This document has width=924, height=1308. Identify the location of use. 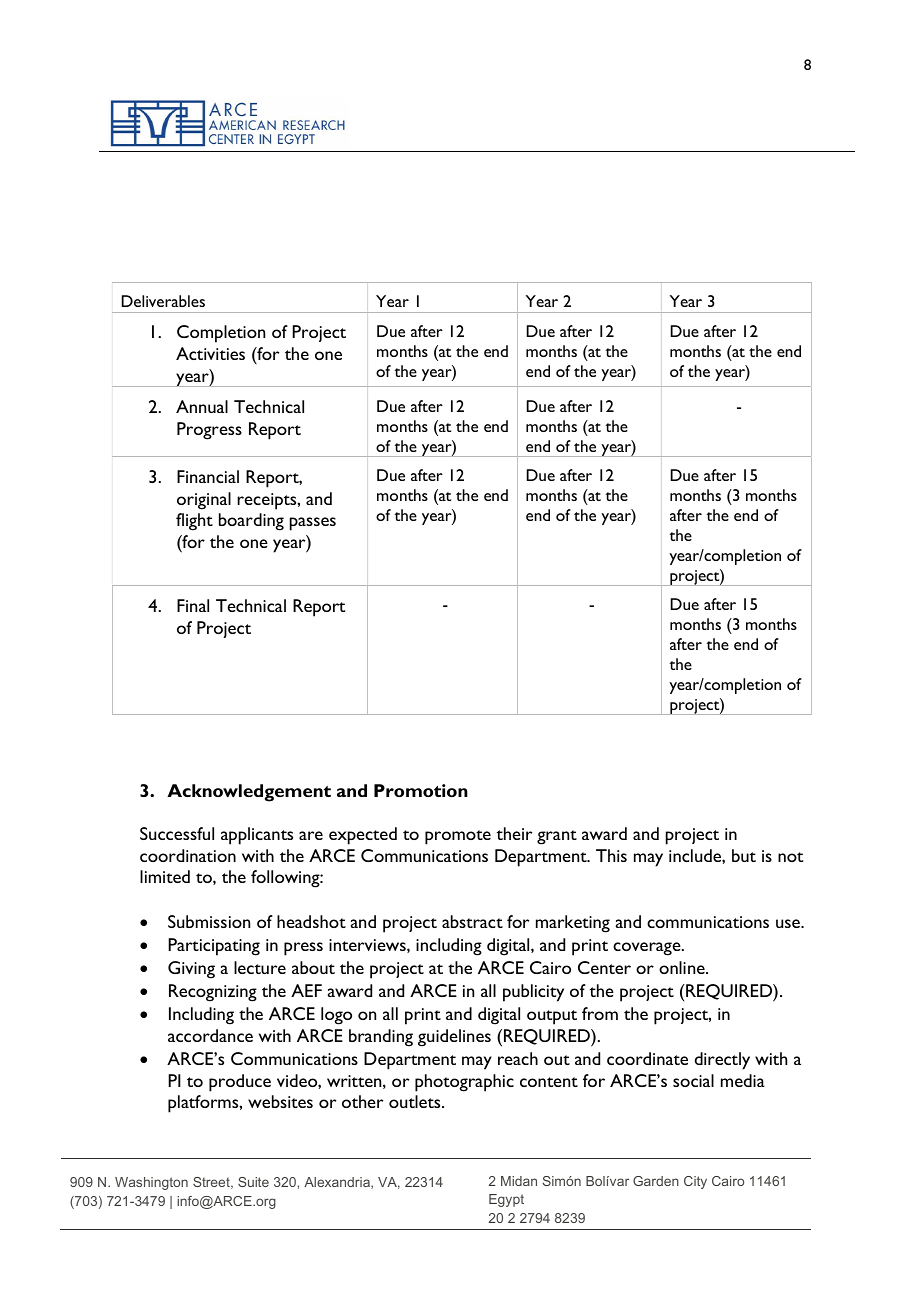
(789, 923).
